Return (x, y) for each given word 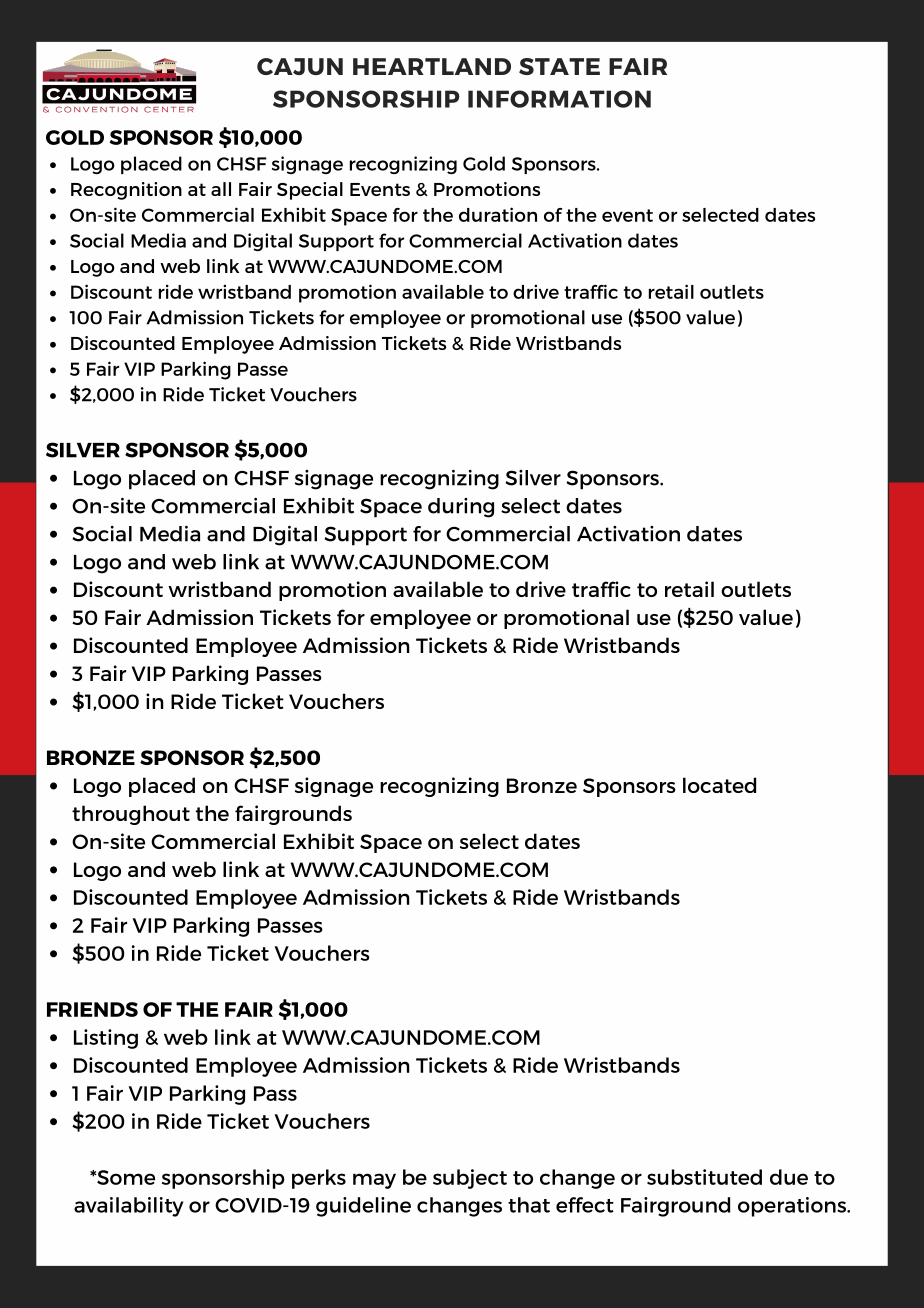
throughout (131, 815)
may (374, 1181)
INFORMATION (559, 99)
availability (128, 1207)
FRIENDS (92, 1009)
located (719, 785)
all (221, 189)
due (789, 1177)
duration (498, 214)
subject (470, 1179)
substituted (704, 1177)
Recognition (126, 191)
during (461, 508)
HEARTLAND (432, 66)
